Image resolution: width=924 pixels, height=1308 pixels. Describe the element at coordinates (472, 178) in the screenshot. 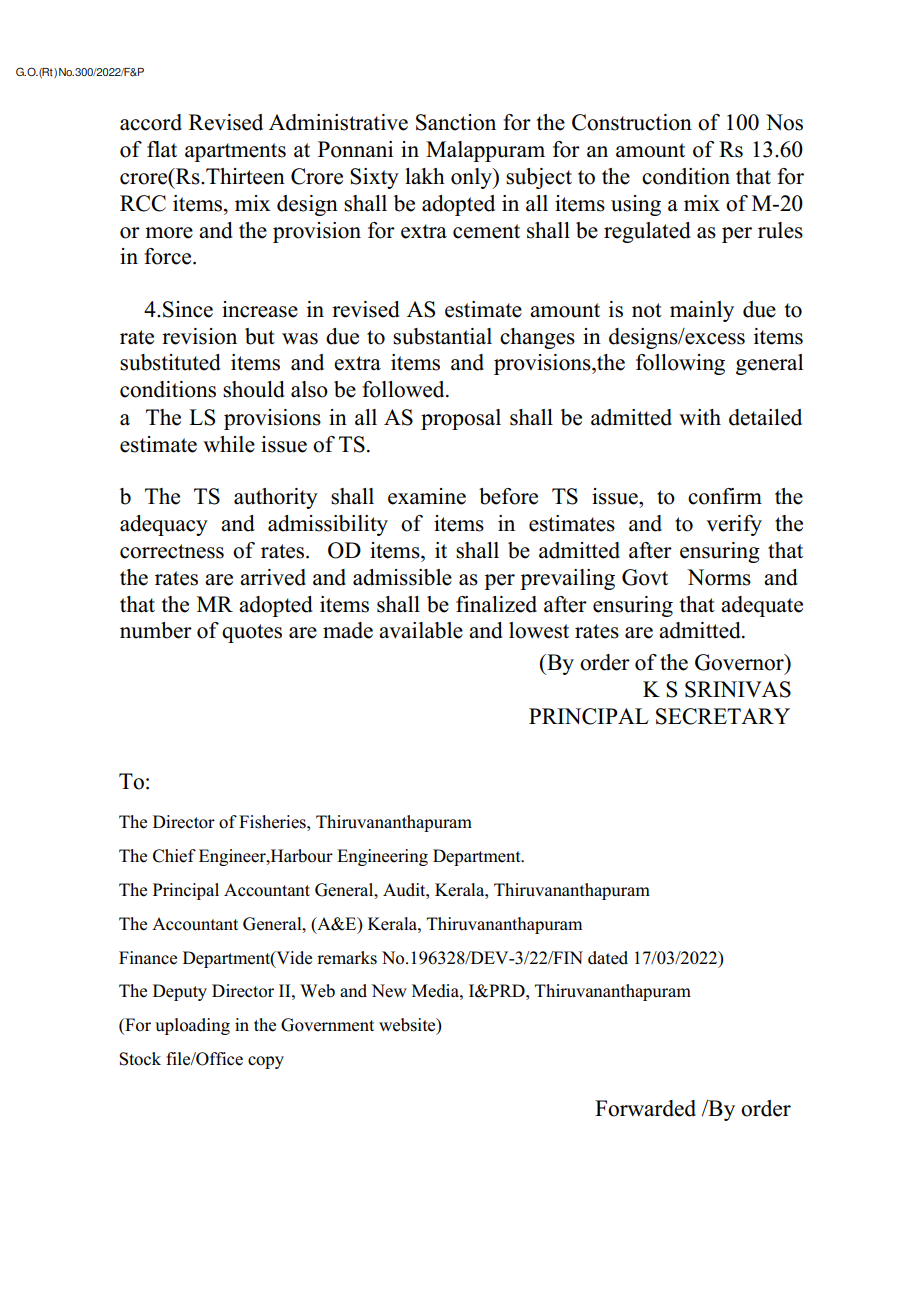

I see `only` at that location.
